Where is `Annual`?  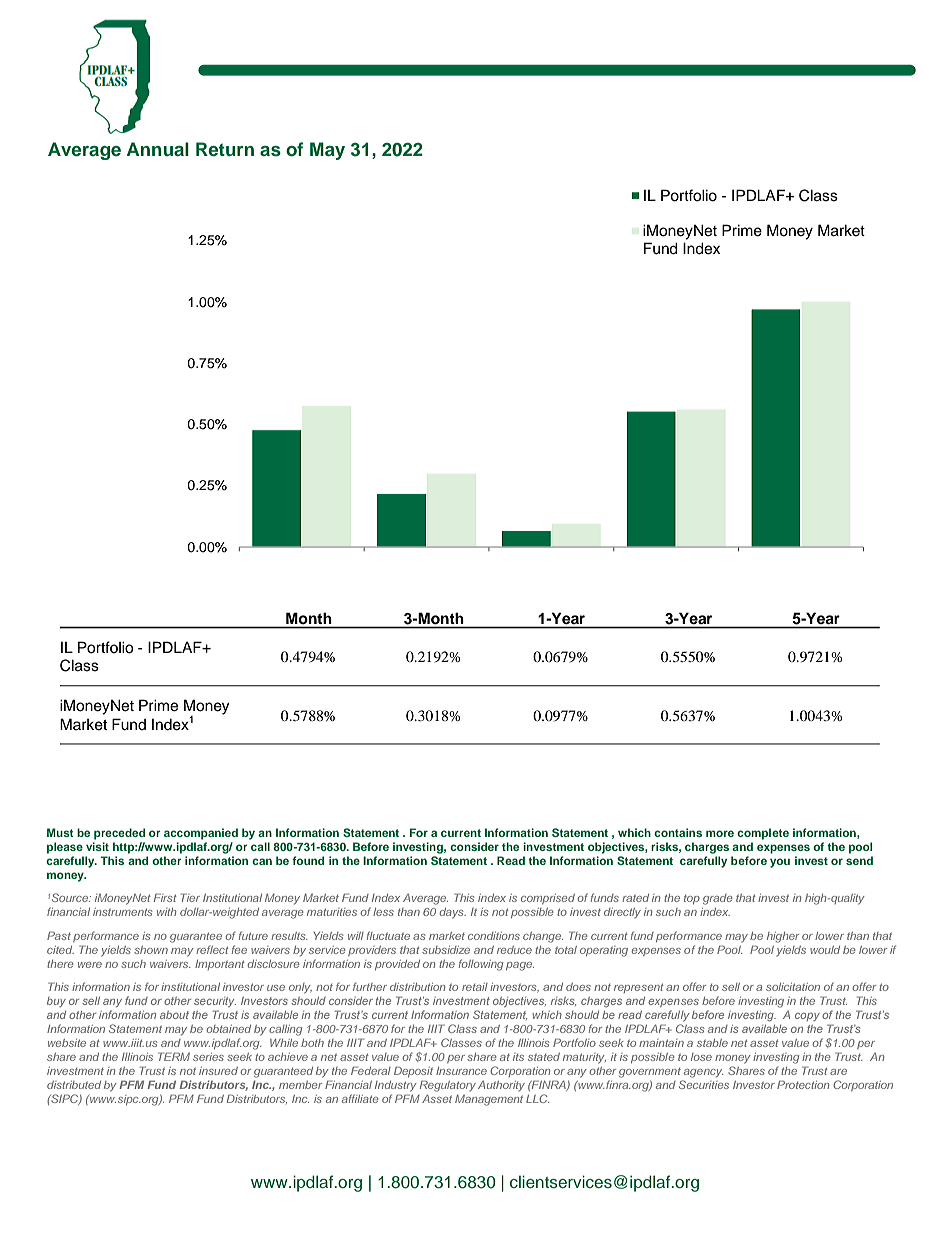
Annual is located at coordinates (158, 149).
